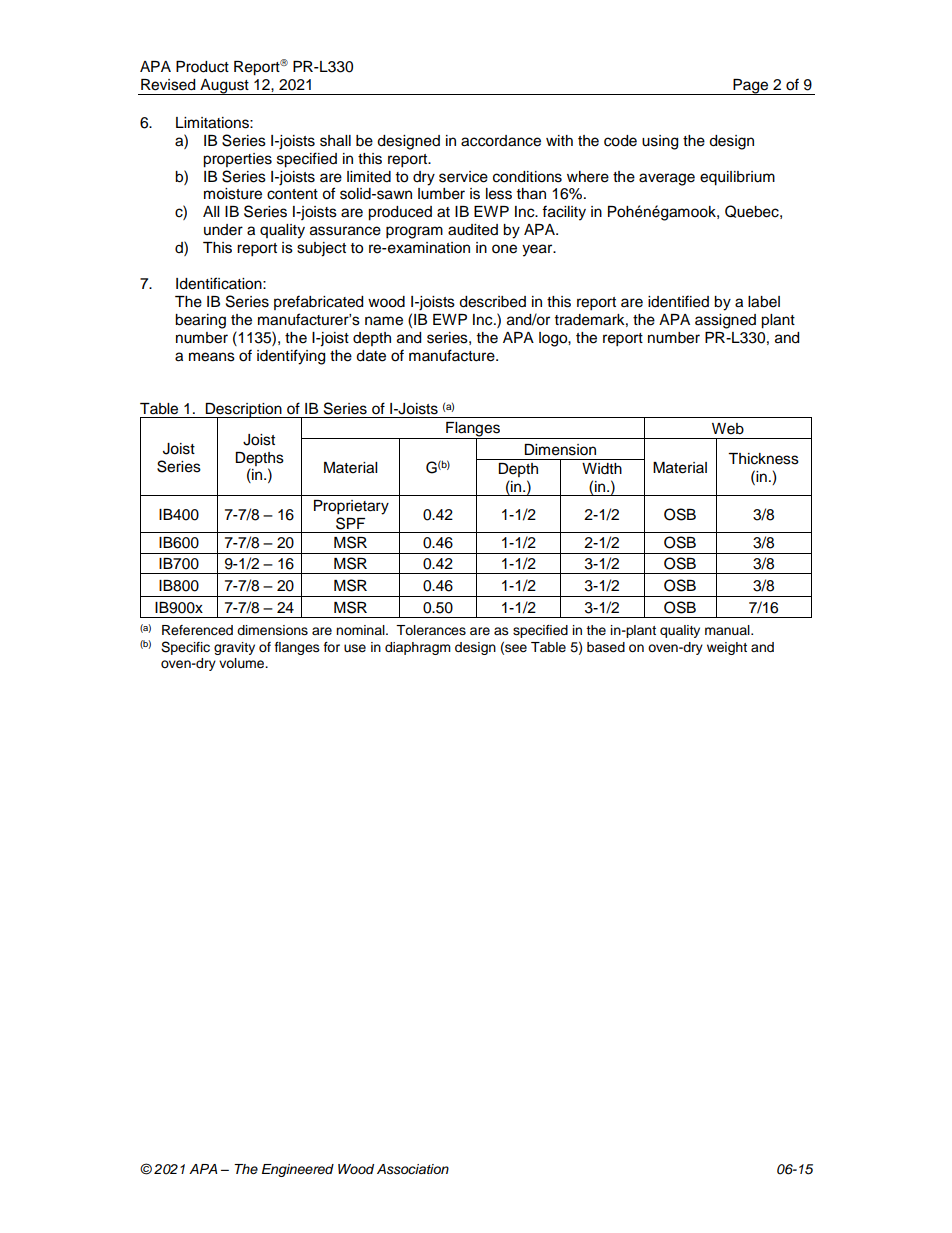  I want to click on weight, so click(727, 648).
